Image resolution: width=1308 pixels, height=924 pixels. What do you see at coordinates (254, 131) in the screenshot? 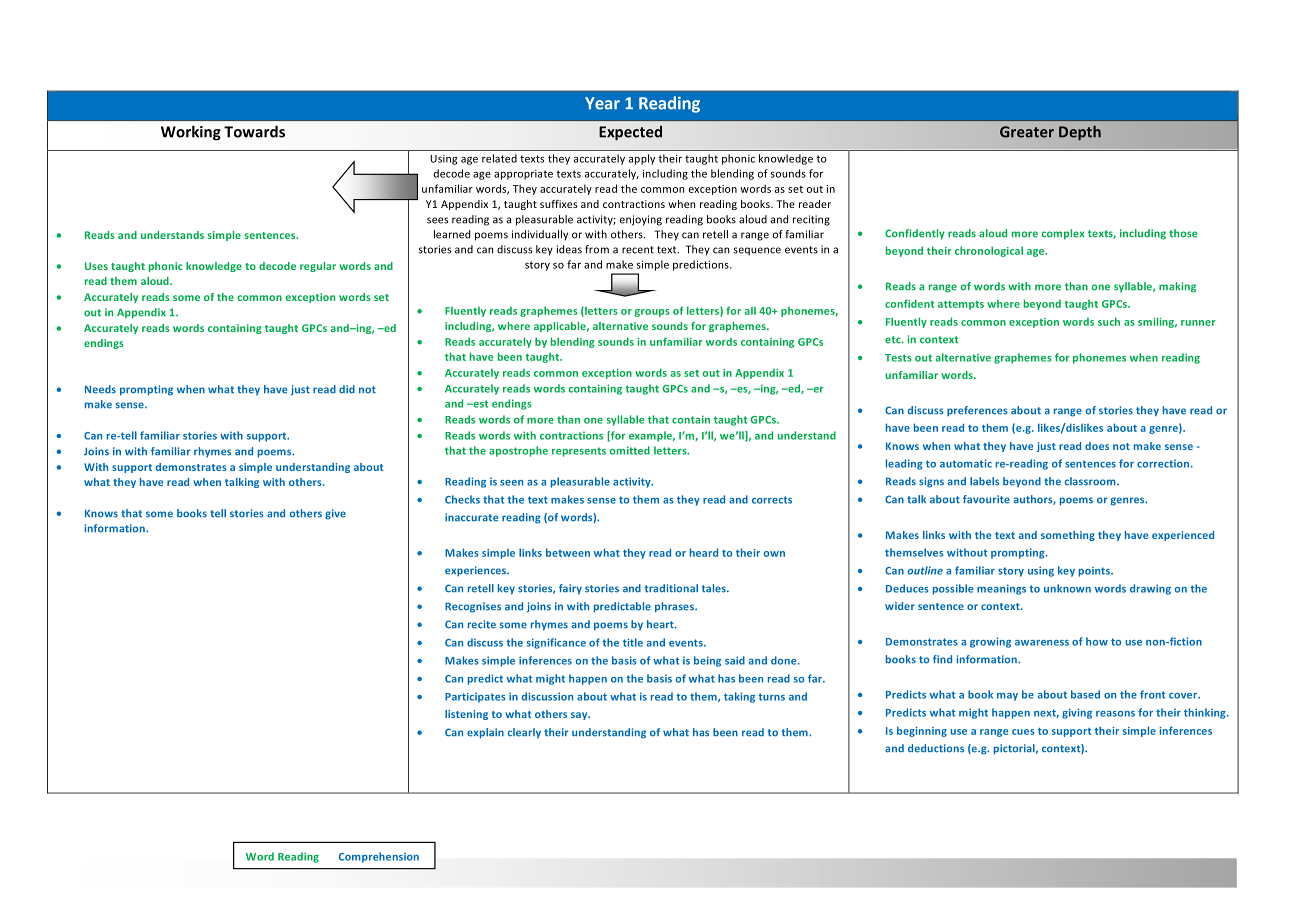
I see `Towards` at bounding box center [254, 131].
